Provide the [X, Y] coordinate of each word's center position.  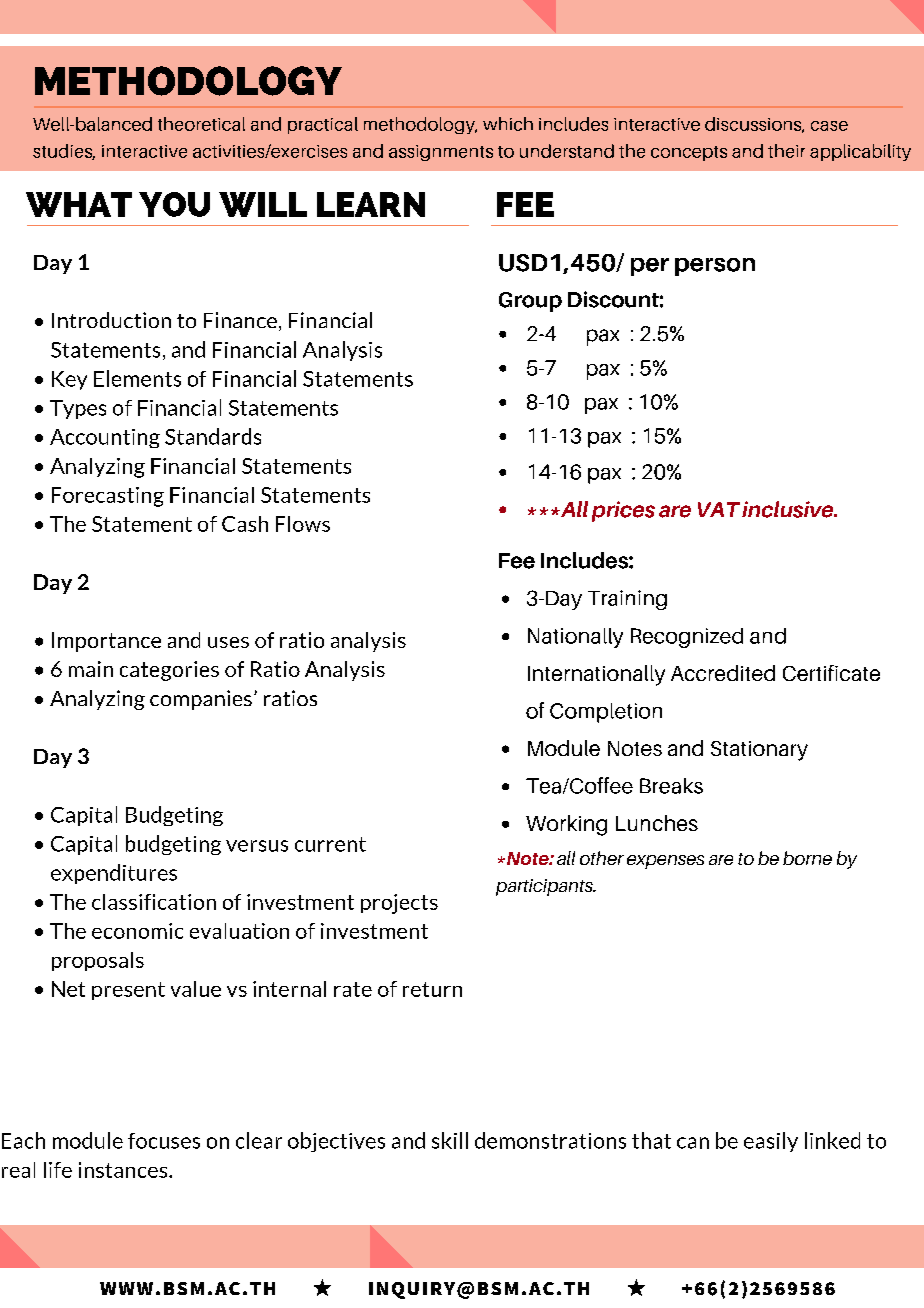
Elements [137, 378]
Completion [606, 713]
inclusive [789, 509]
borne [807, 858]
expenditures [114, 874]
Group [530, 302]
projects [399, 904]
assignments [441, 153]
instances [124, 1170]
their [786, 151]
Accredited [723, 673]
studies [64, 152]
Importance [106, 642]
